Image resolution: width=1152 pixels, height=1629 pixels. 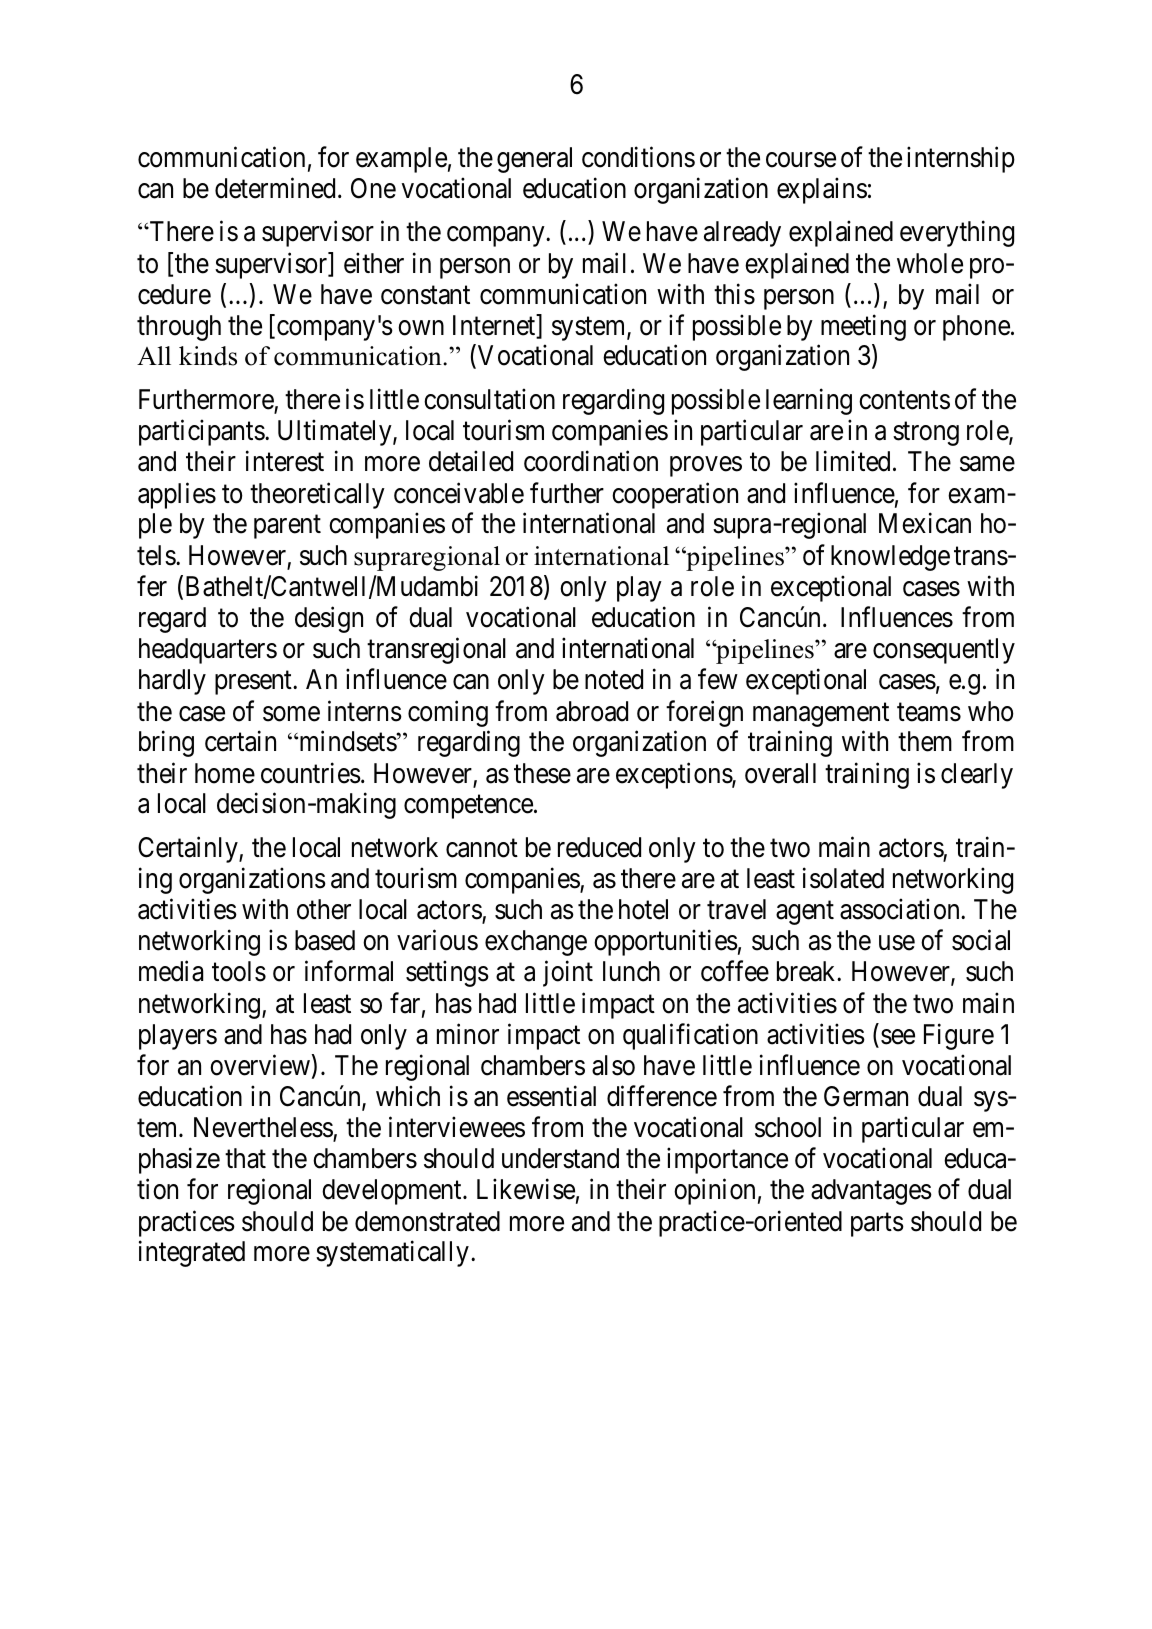 I want to click on abroad, so click(x=592, y=711).
